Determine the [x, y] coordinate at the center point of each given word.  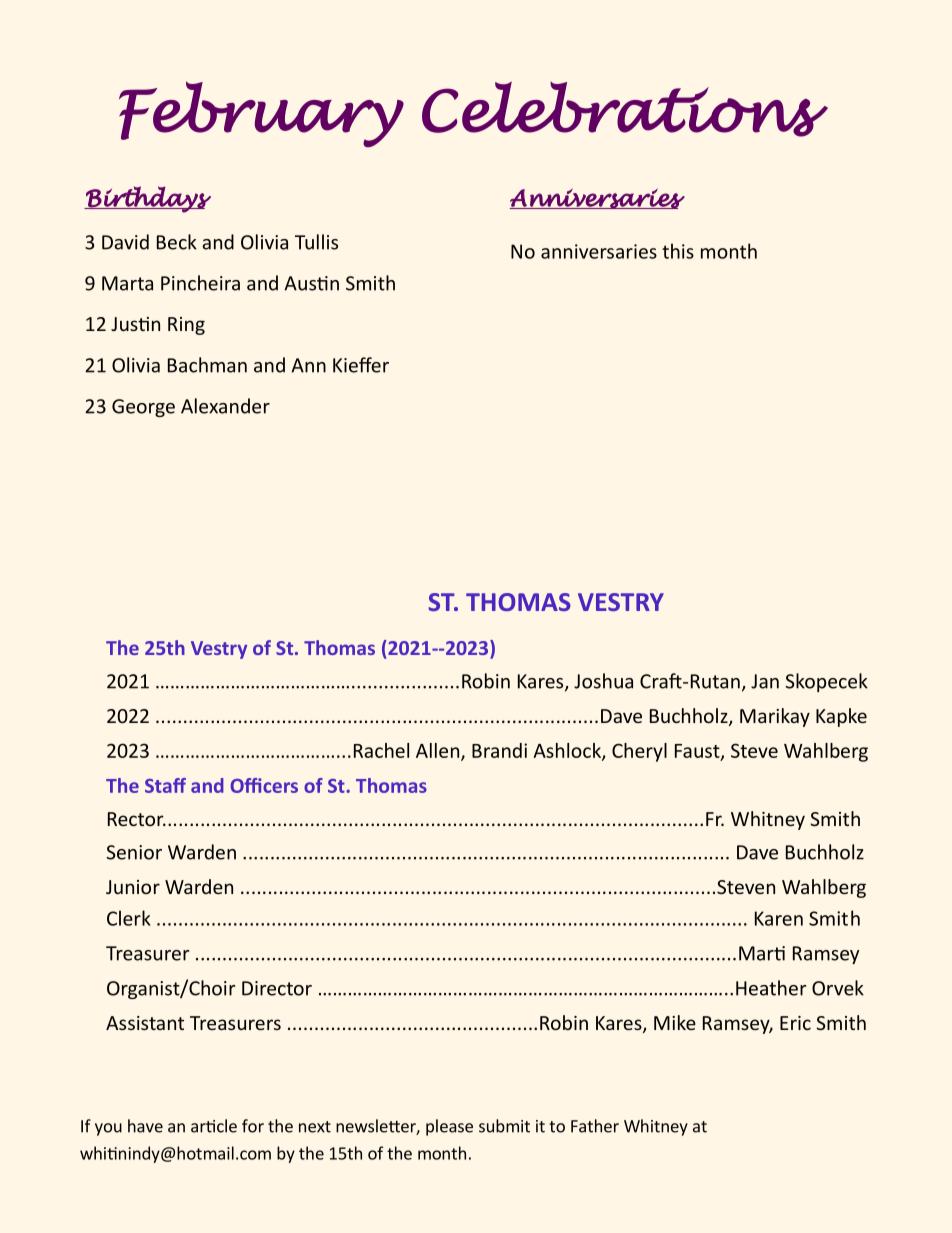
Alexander [225, 406]
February [261, 114]
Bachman [207, 365]
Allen [439, 751]
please [449, 1127]
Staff [165, 785]
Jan [765, 681]
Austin [311, 283]
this [678, 251]
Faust [698, 752]
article [214, 1126]
